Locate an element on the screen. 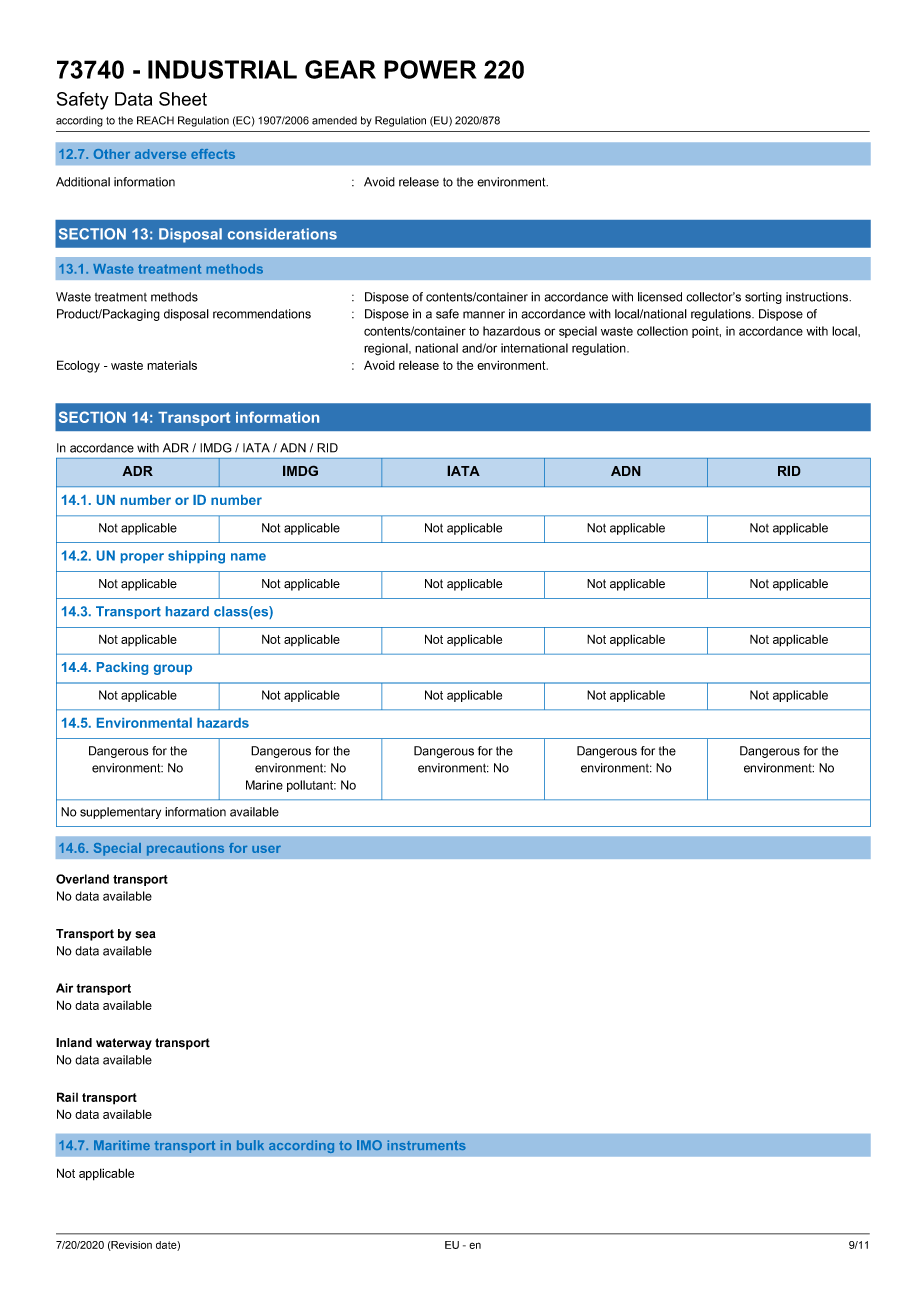 The image size is (924, 1308). collection is located at coordinates (662, 331).
